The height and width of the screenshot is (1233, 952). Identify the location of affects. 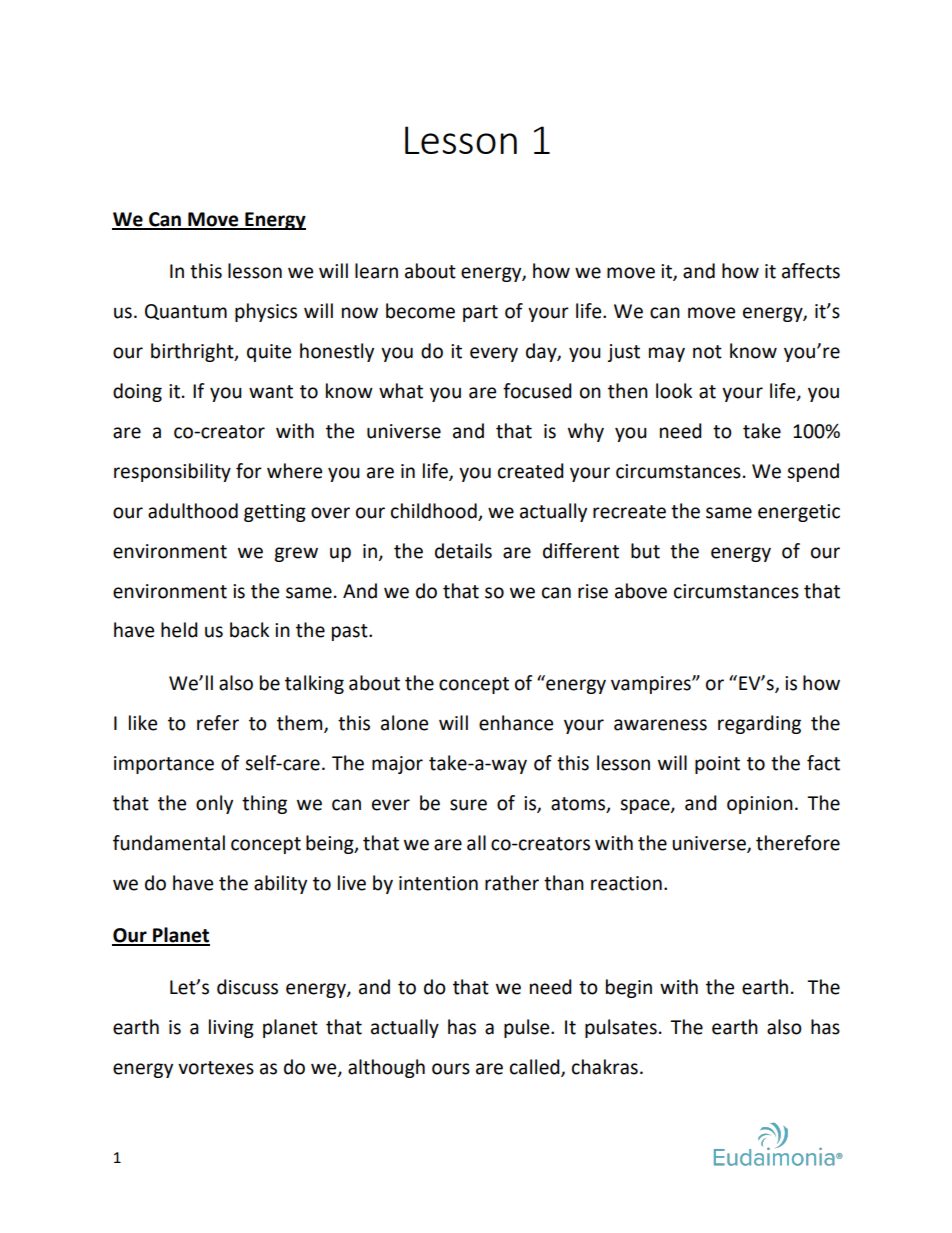
(811, 271).
